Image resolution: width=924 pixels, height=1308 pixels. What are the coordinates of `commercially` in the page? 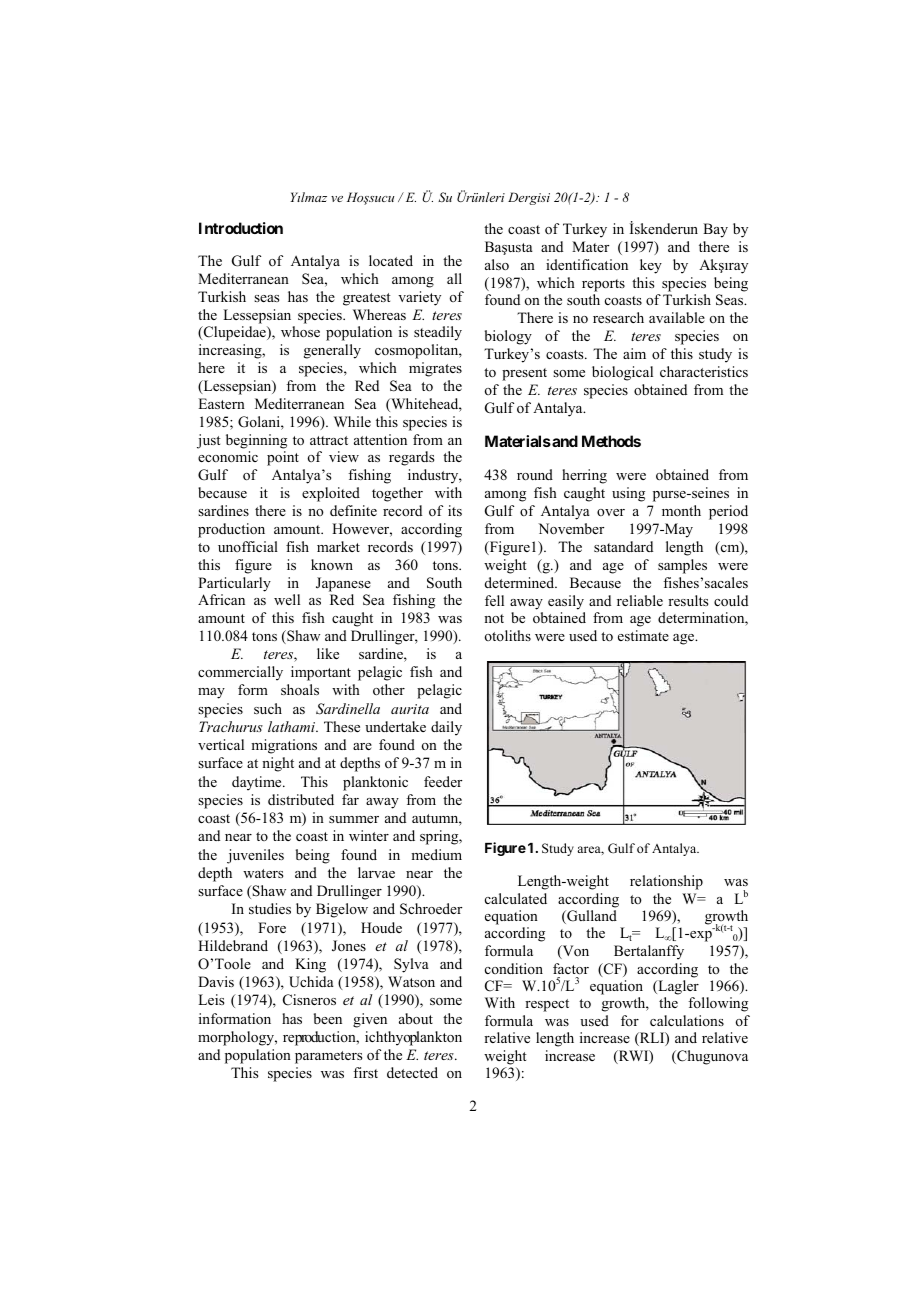 It's located at (240, 673).
